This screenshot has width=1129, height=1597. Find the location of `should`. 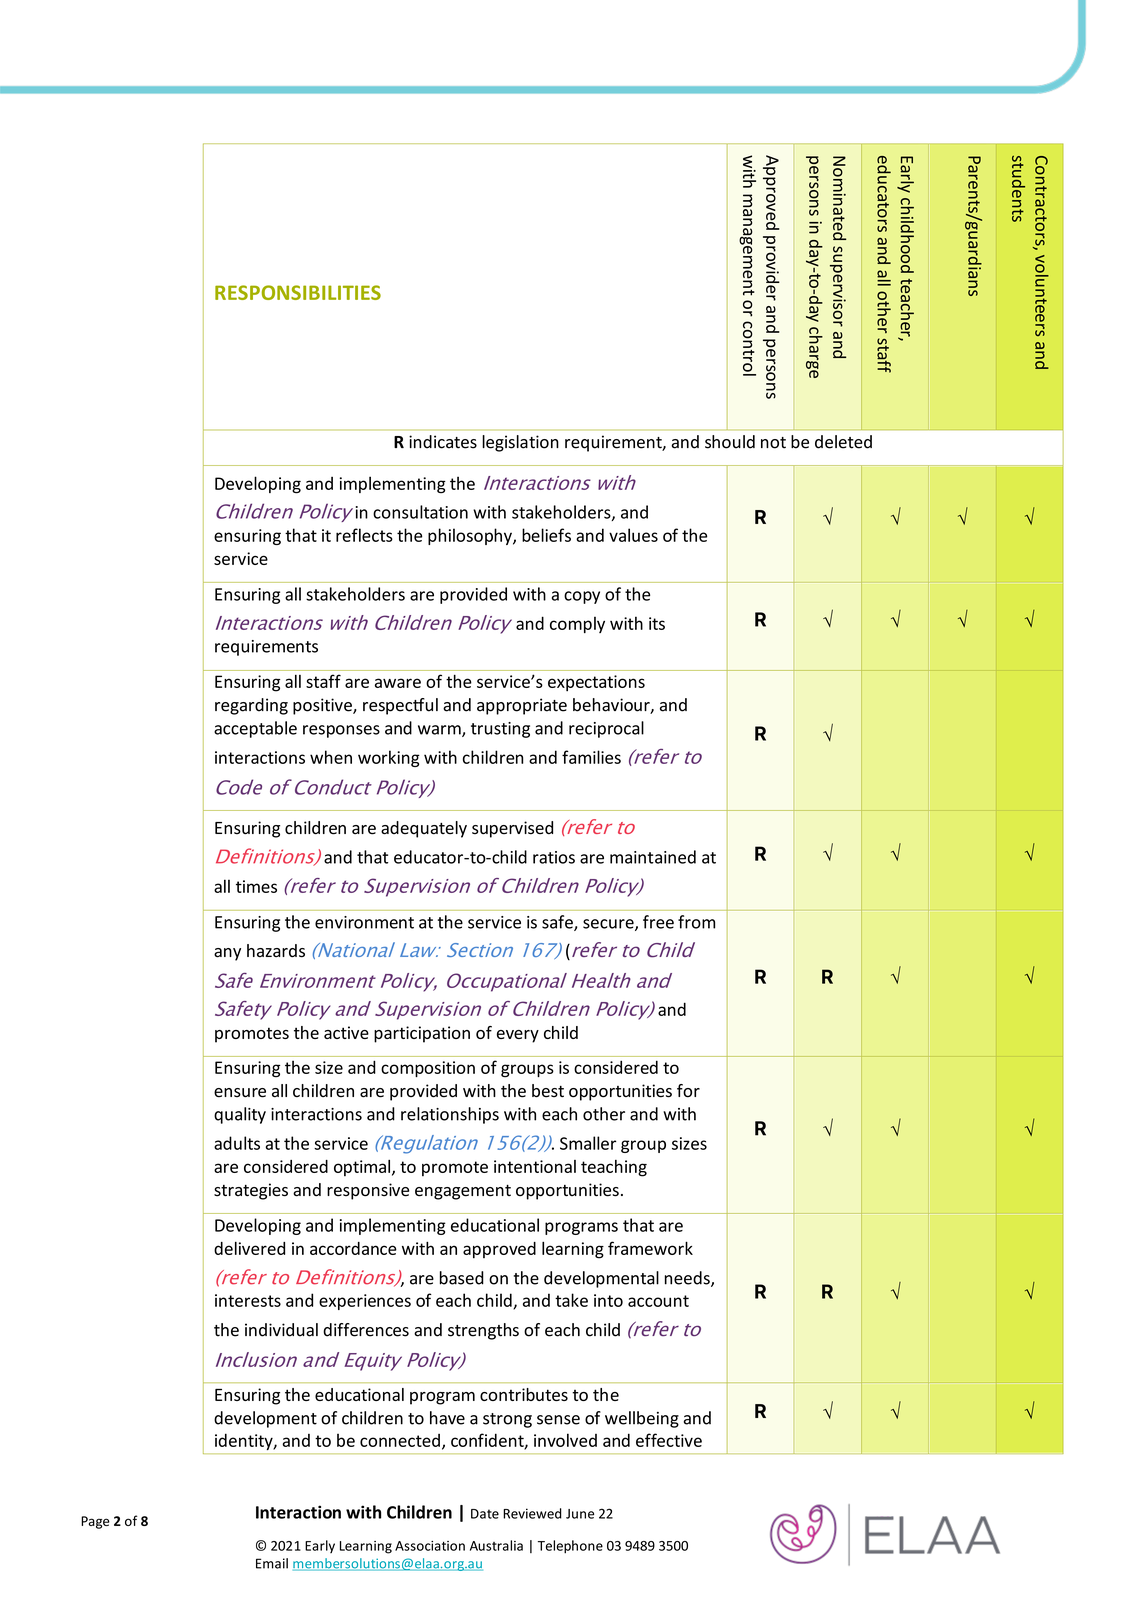

should is located at coordinates (730, 442).
